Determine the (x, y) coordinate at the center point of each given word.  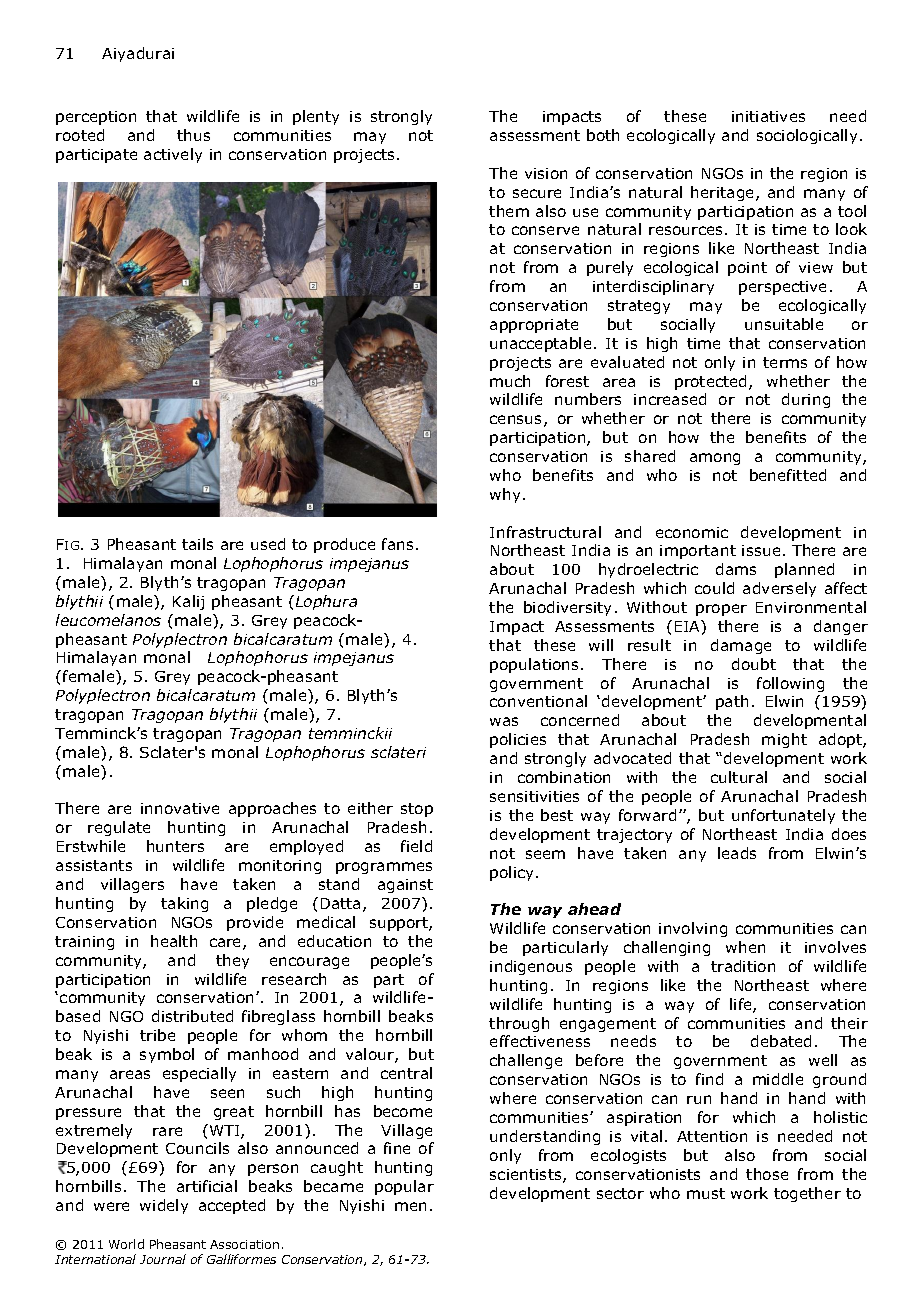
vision (546, 173)
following (790, 684)
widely (164, 1206)
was (504, 721)
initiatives (768, 116)
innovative (180, 808)
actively (173, 155)
